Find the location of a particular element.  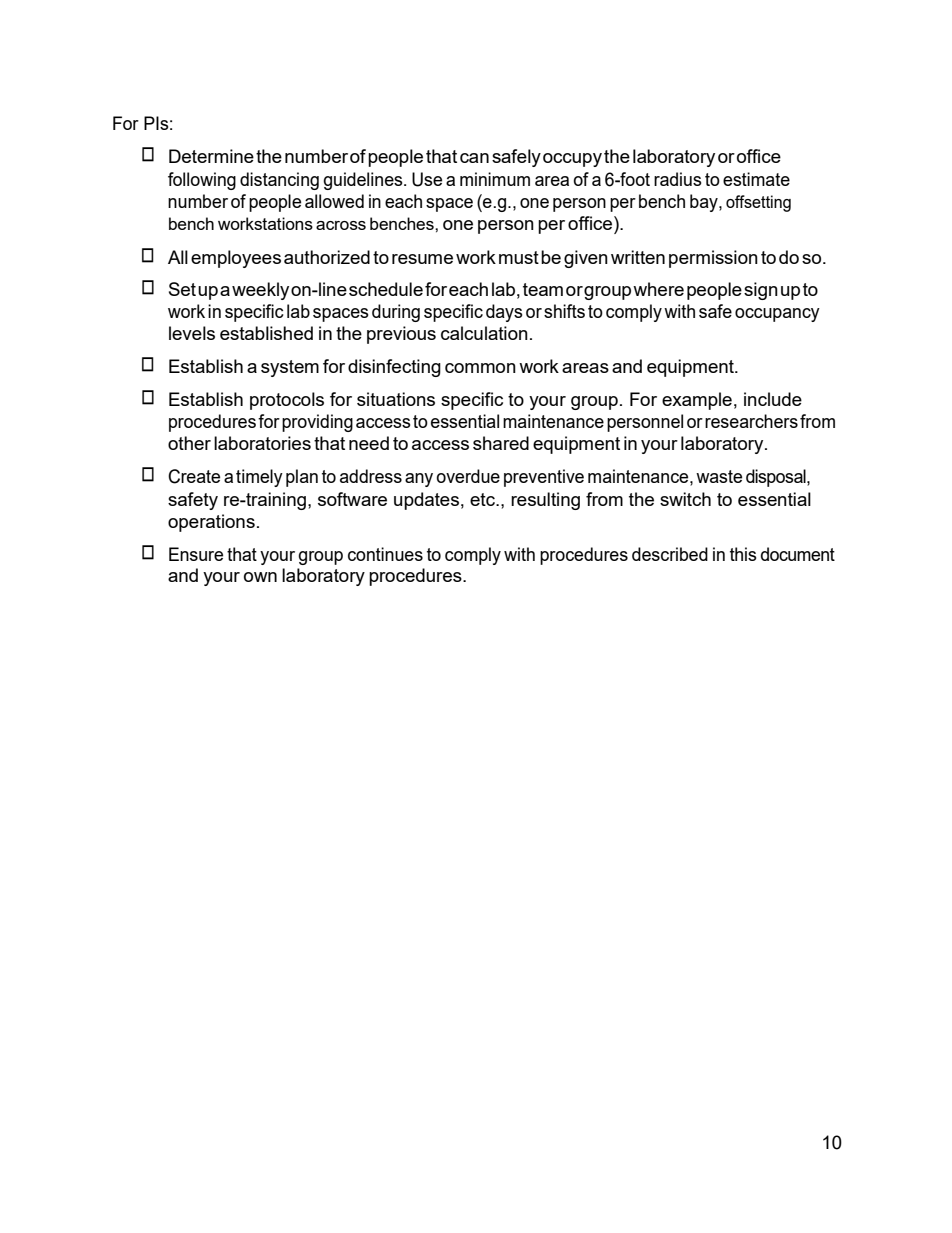

shared is located at coordinates (501, 443).
